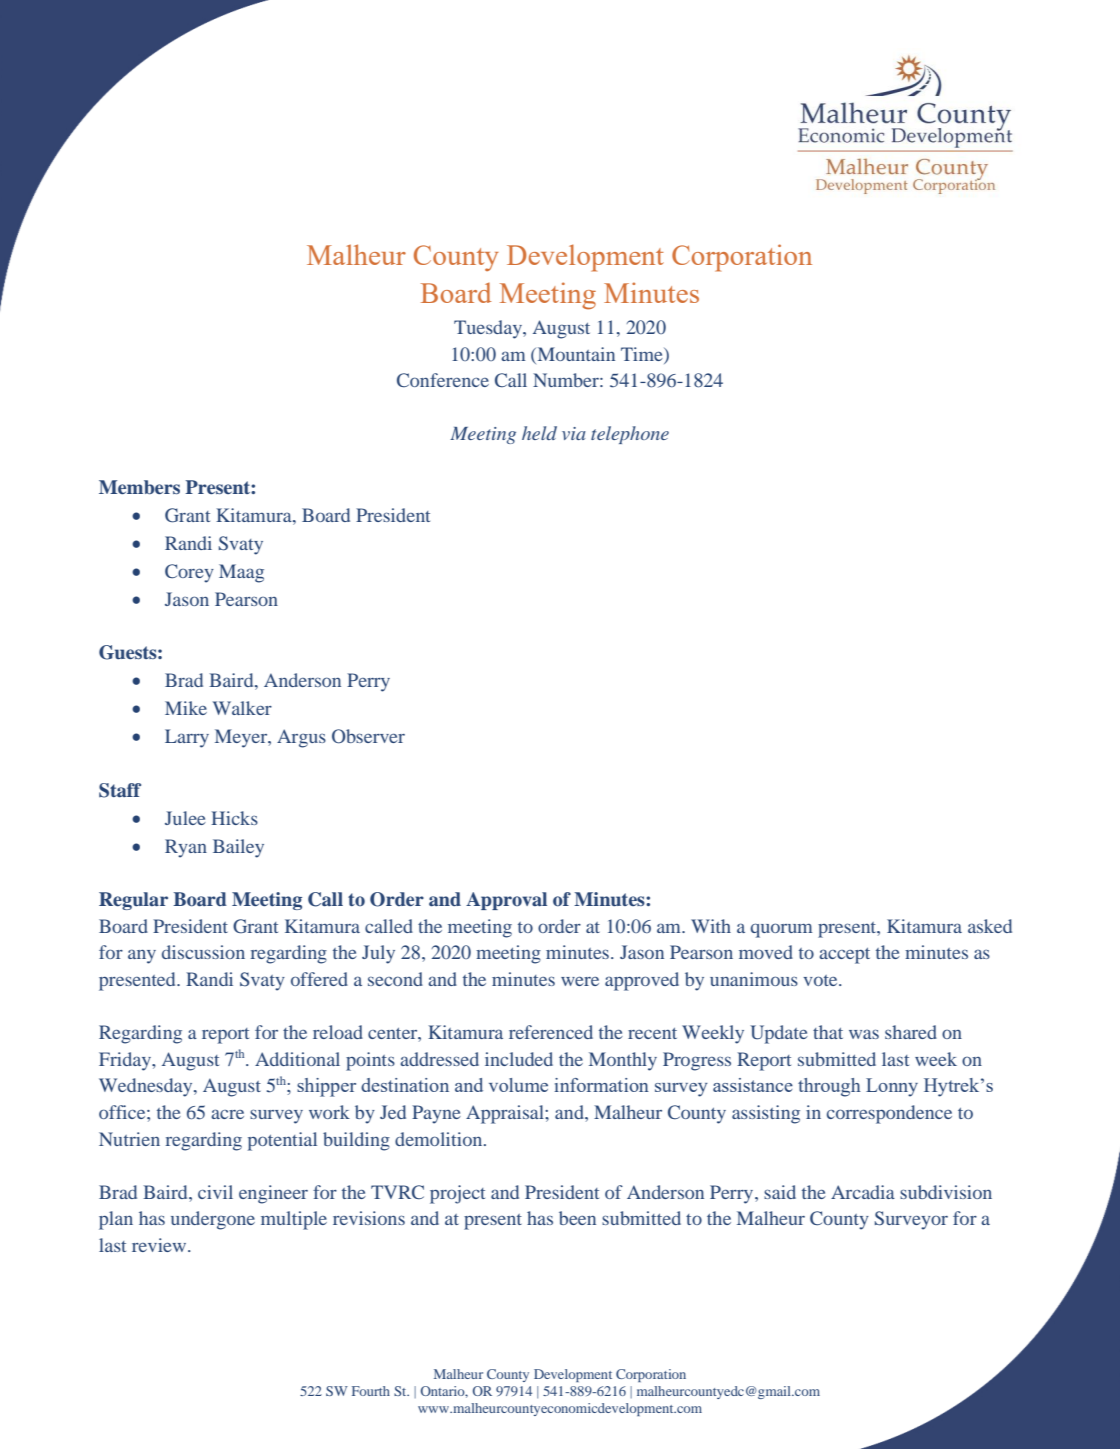  I want to click on been, so click(577, 1218).
